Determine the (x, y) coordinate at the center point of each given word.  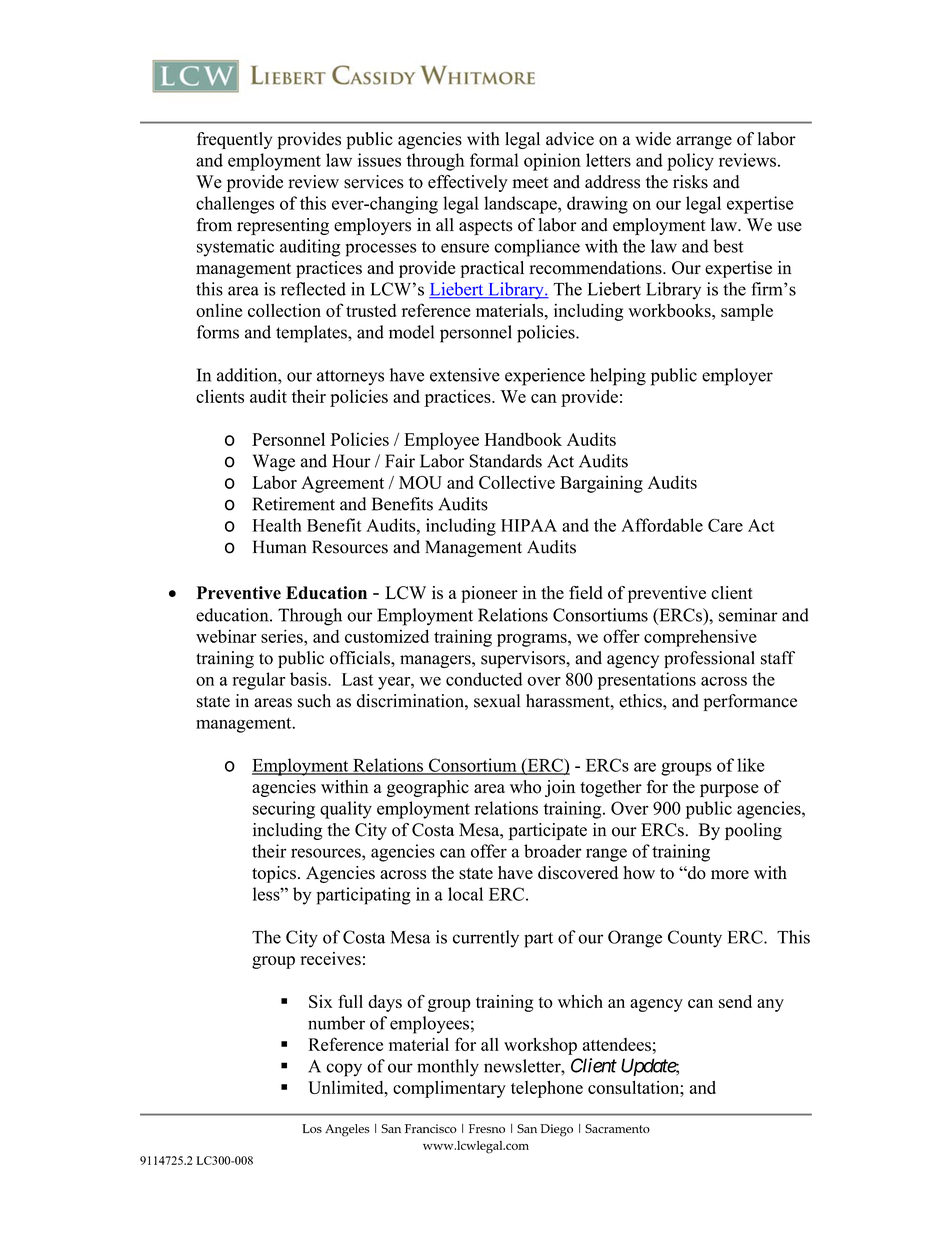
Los (312, 1128)
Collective (517, 482)
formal (494, 160)
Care (725, 525)
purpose (729, 790)
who (525, 787)
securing (284, 810)
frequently (234, 140)
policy (690, 162)
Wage (274, 463)
